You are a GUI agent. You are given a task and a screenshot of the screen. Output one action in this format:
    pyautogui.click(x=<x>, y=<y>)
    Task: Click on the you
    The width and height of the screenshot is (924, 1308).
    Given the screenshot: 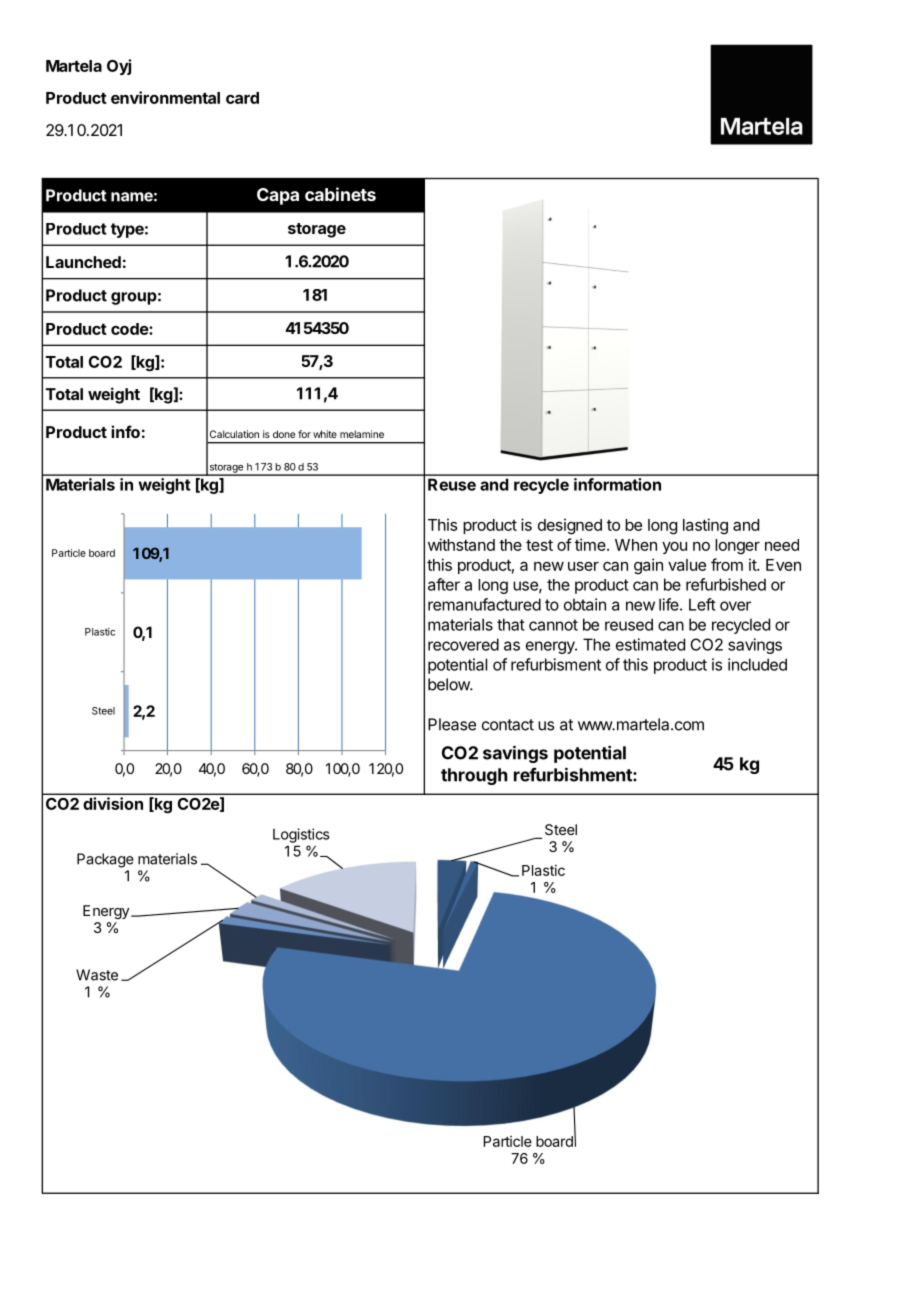 What is the action you would take?
    pyautogui.click(x=674, y=548)
